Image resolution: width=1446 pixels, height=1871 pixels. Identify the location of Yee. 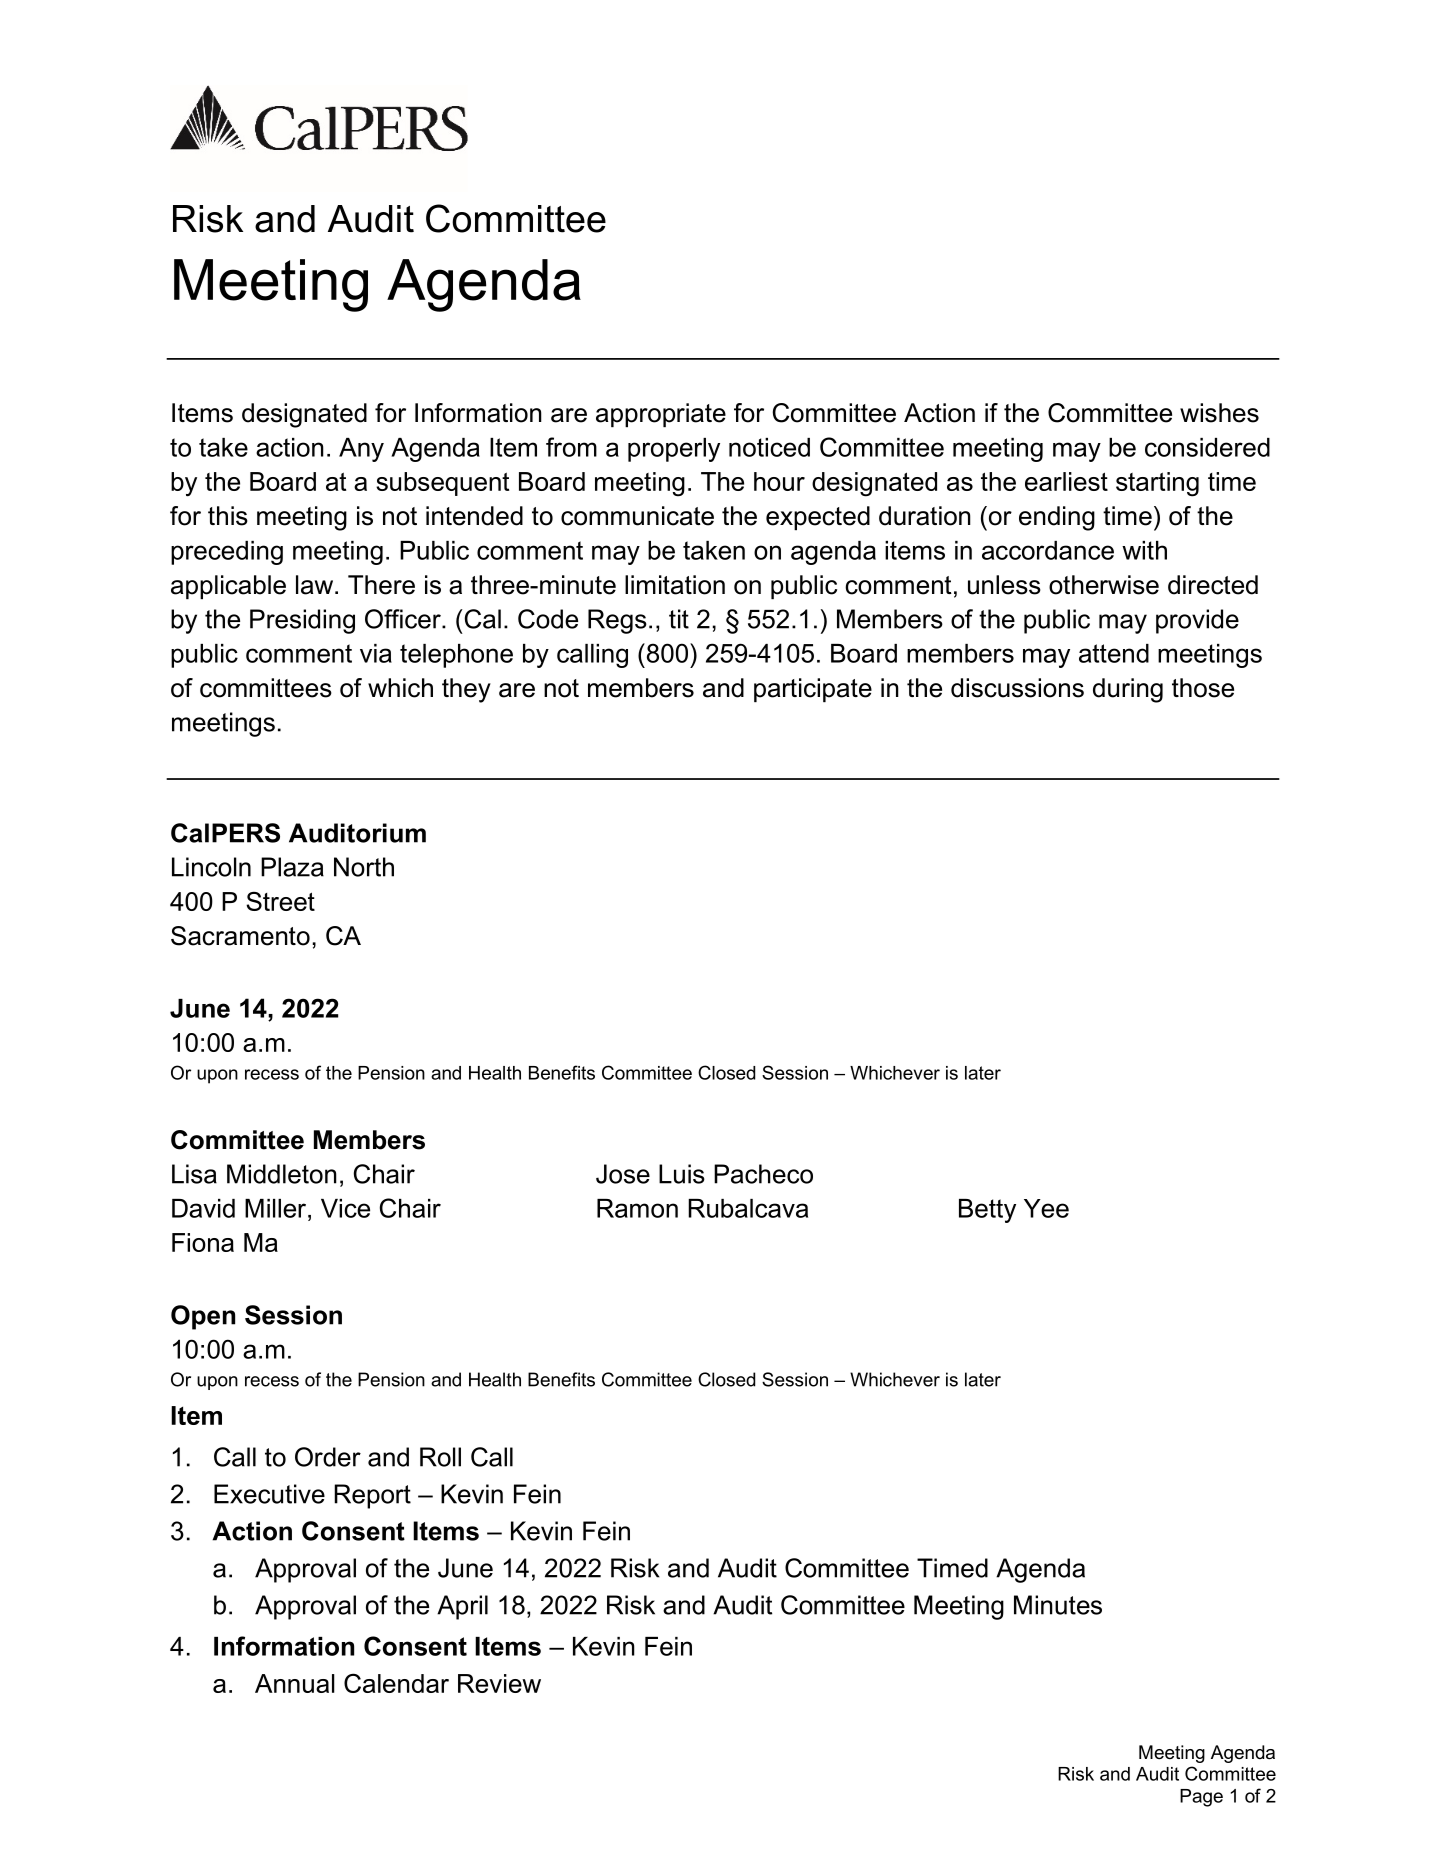
(1046, 1208).
